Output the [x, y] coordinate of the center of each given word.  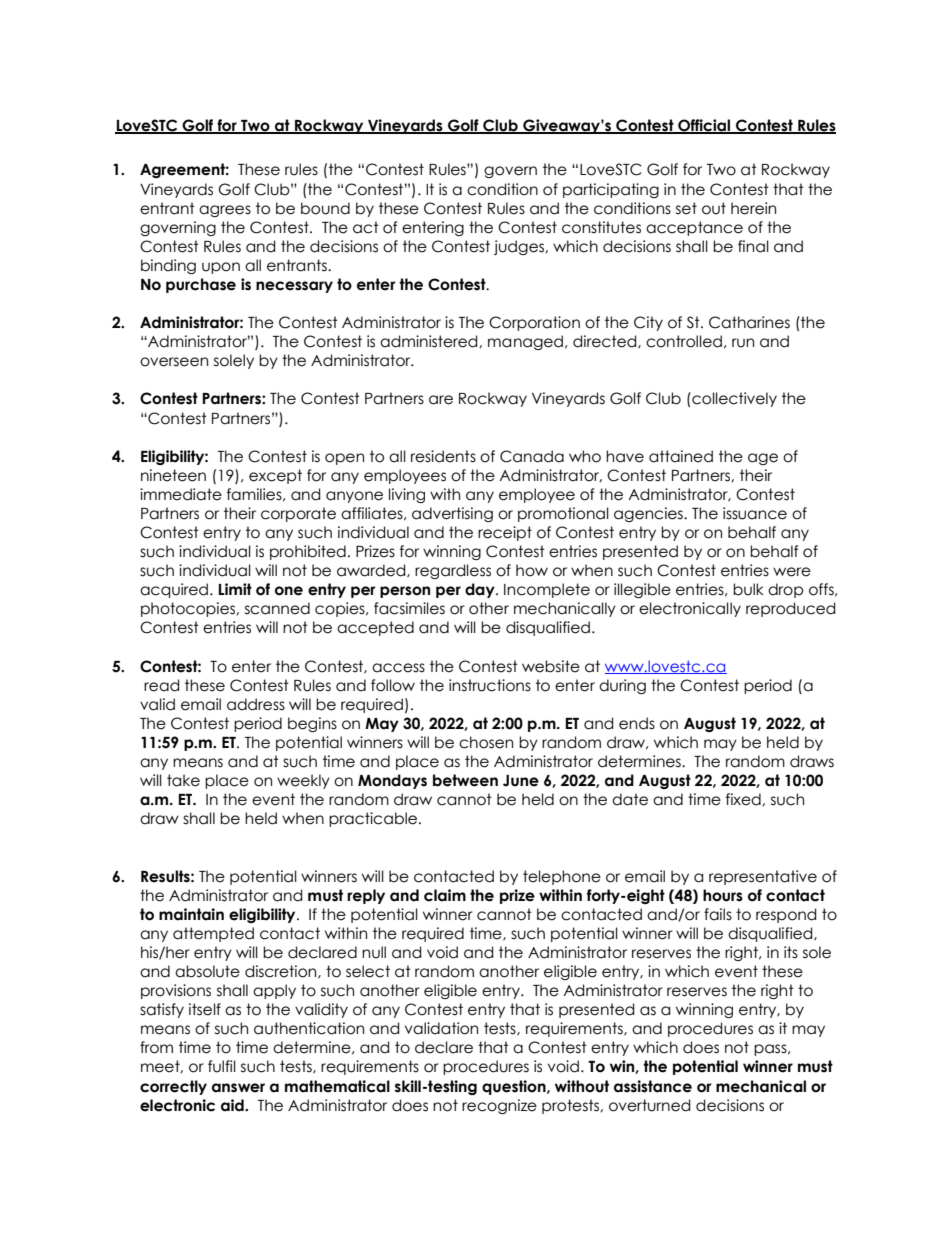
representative [763, 877]
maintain [191, 914]
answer [238, 1088]
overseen [174, 362]
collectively [733, 399]
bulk [748, 589]
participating [611, 190]
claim [445, 895]
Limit [235, 589]
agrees [225, 211]
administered [430, 341]
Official [704, 126]
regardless [453, 571]
